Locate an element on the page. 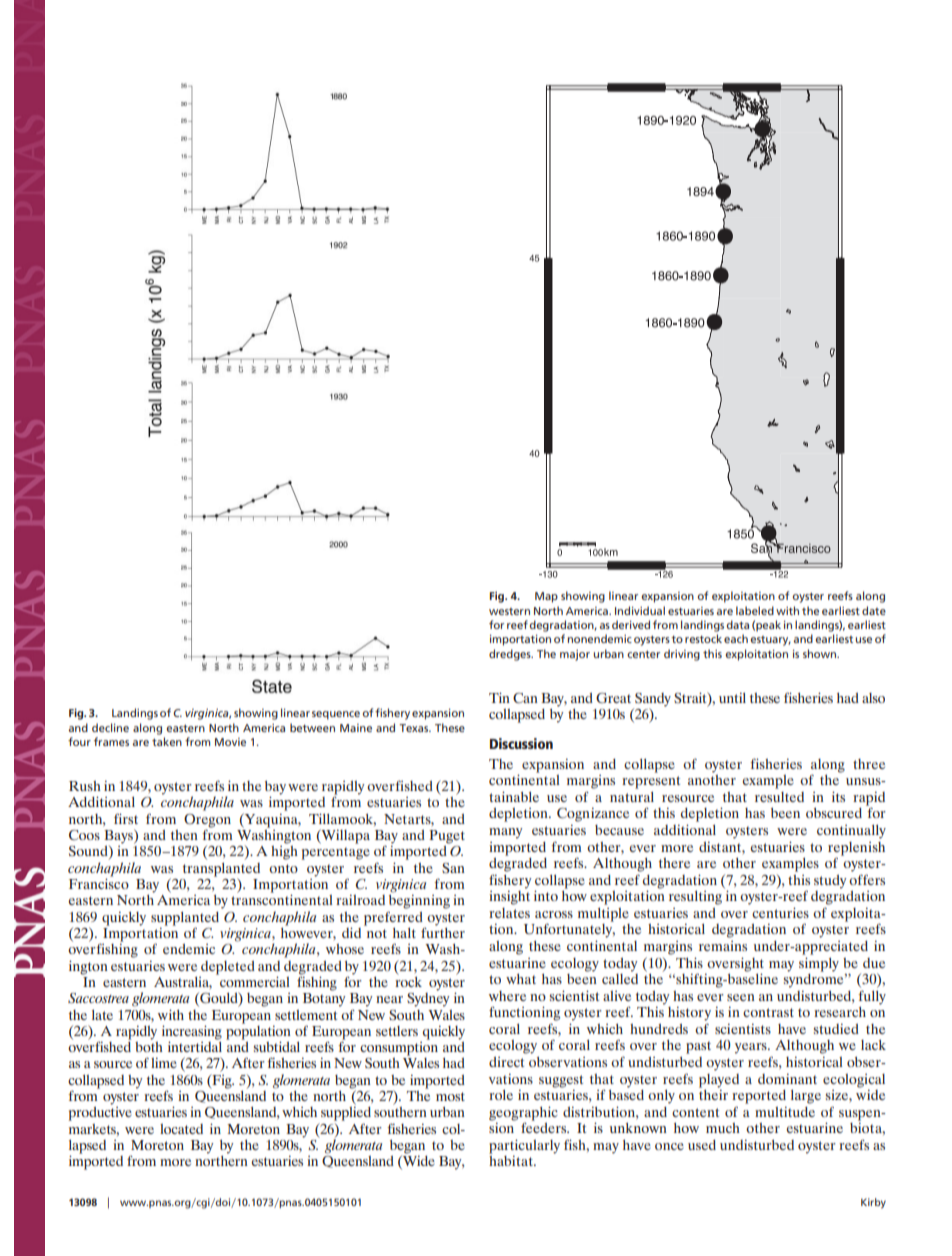 The height and width of the page is (1256, 952). located is located at coordinates (181, 1129).
